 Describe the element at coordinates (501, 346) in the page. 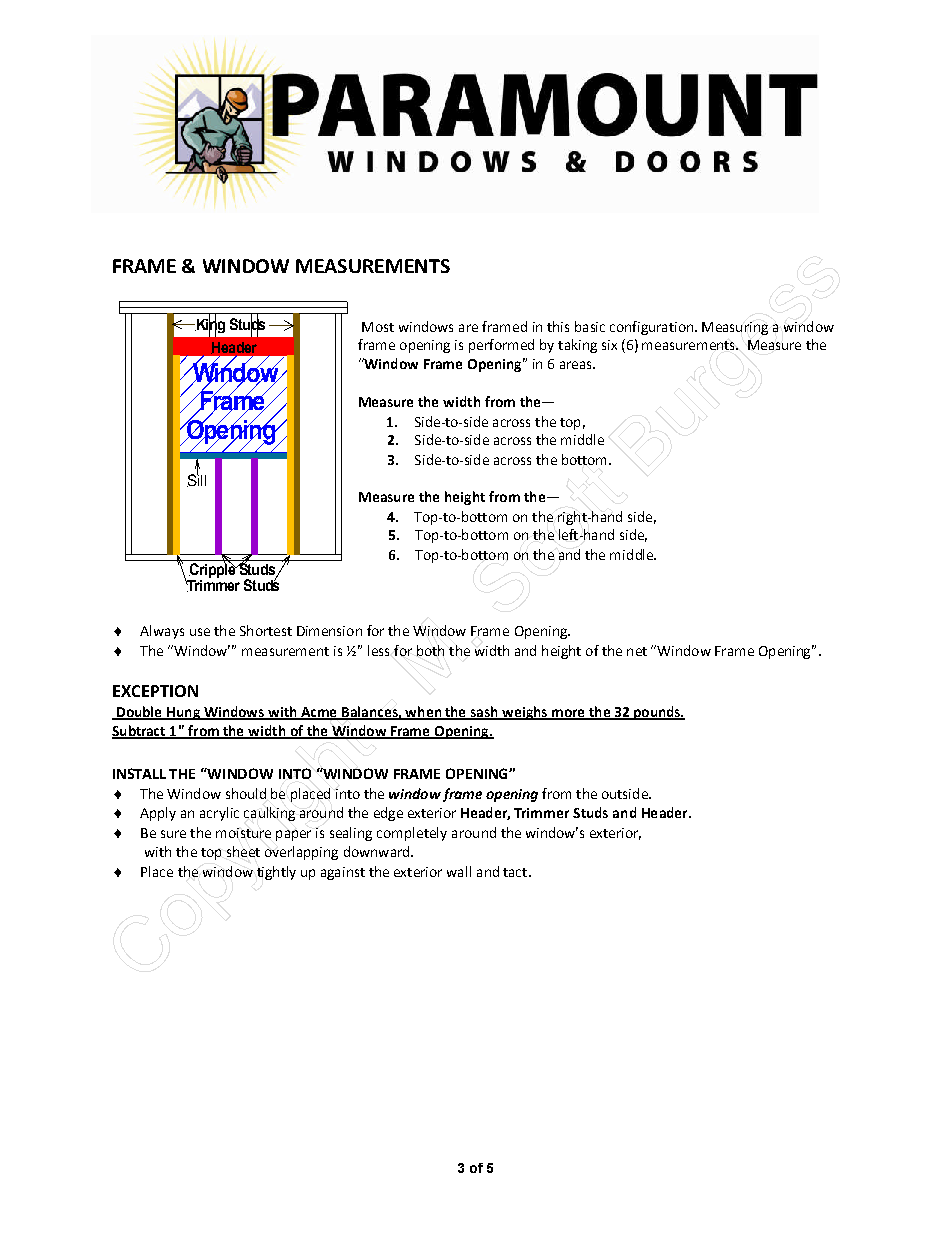

I see `performed` at that location.
